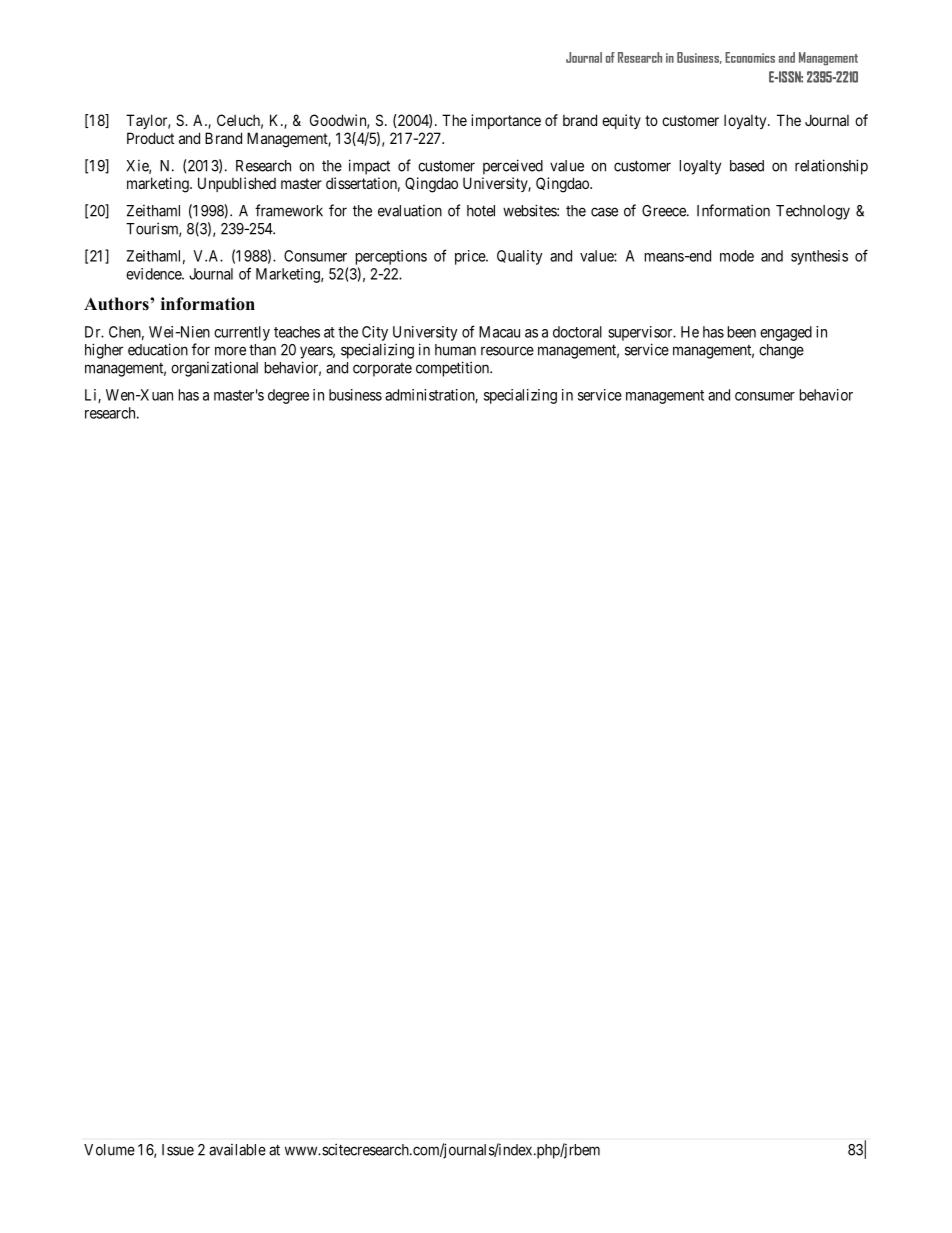  Describe the element at coordinates (150, 138) in the document. I see `Product` at that location.
